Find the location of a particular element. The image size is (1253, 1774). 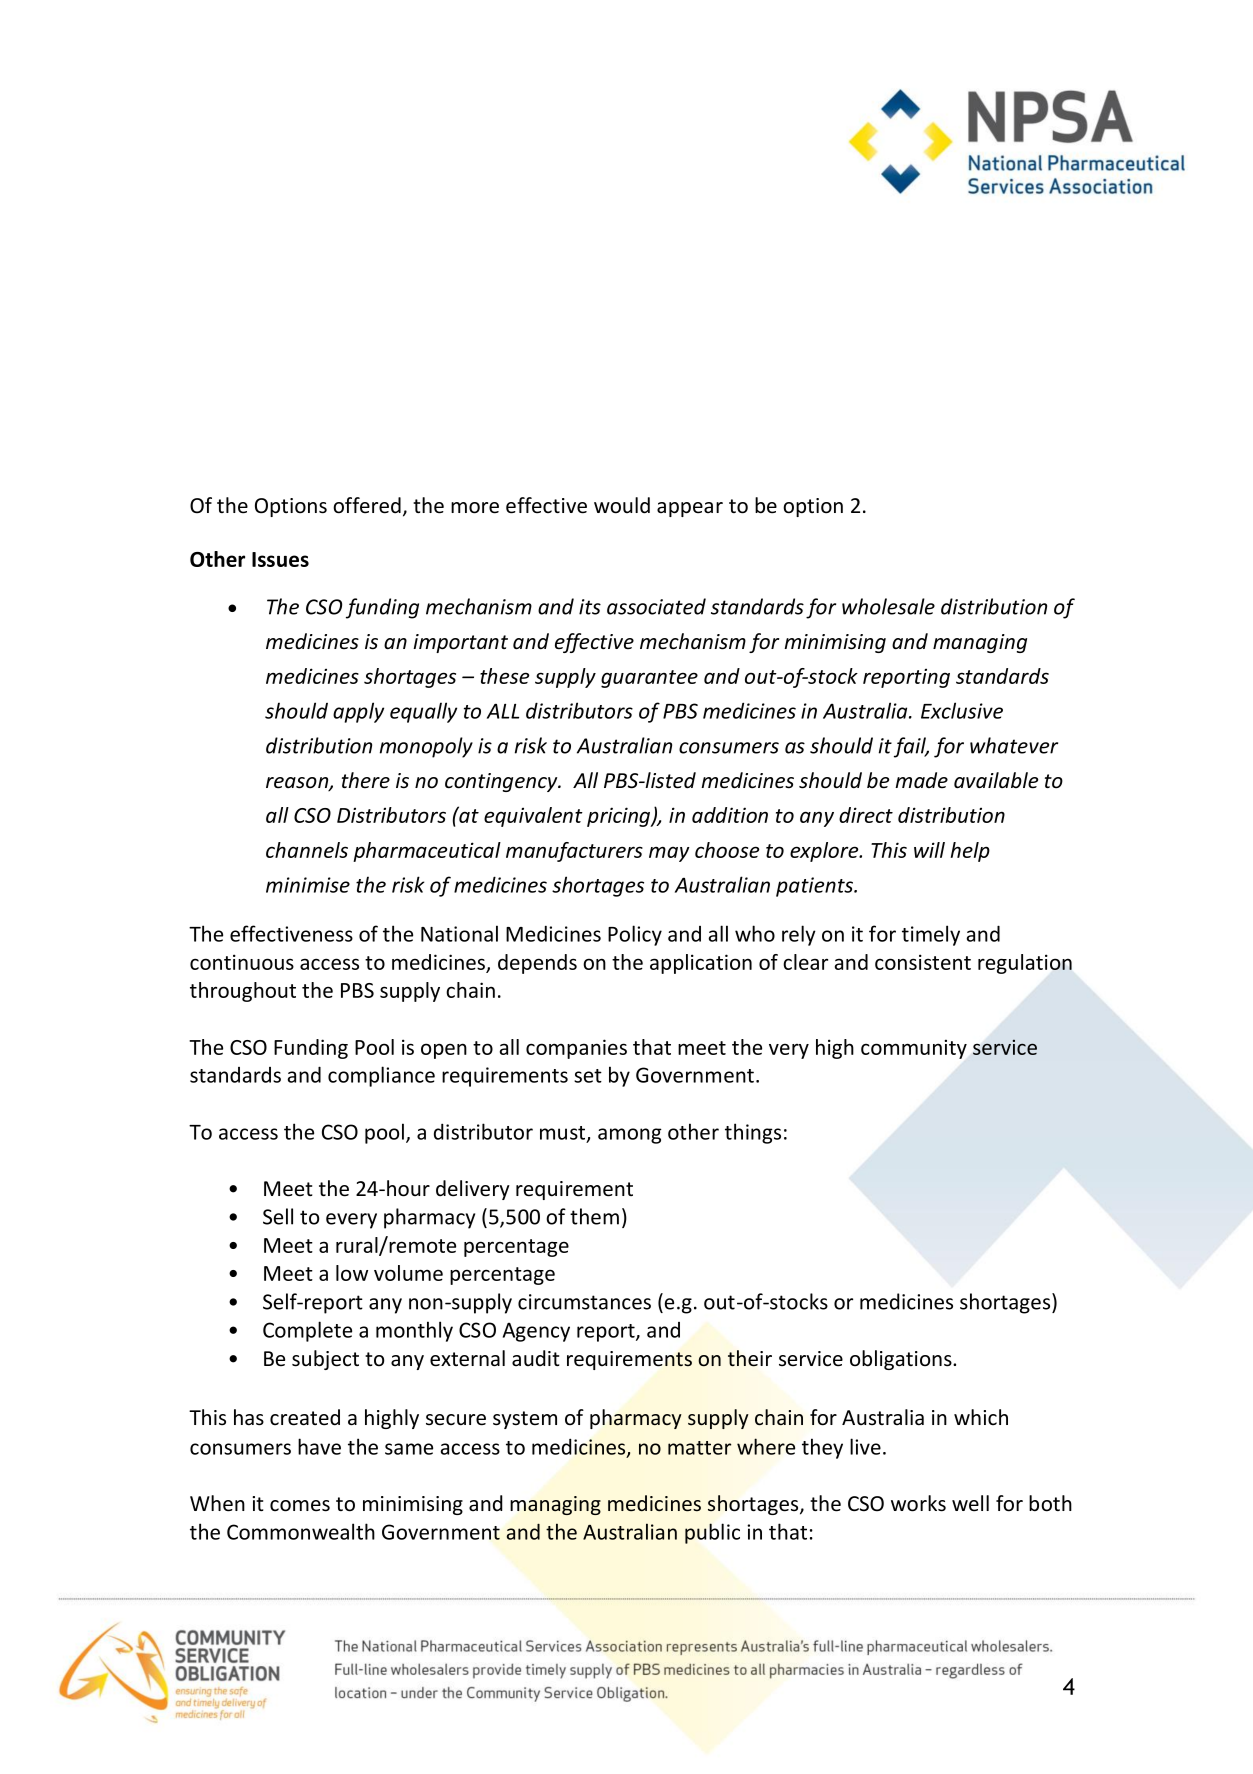

help is located at coordinates (970, 852).
